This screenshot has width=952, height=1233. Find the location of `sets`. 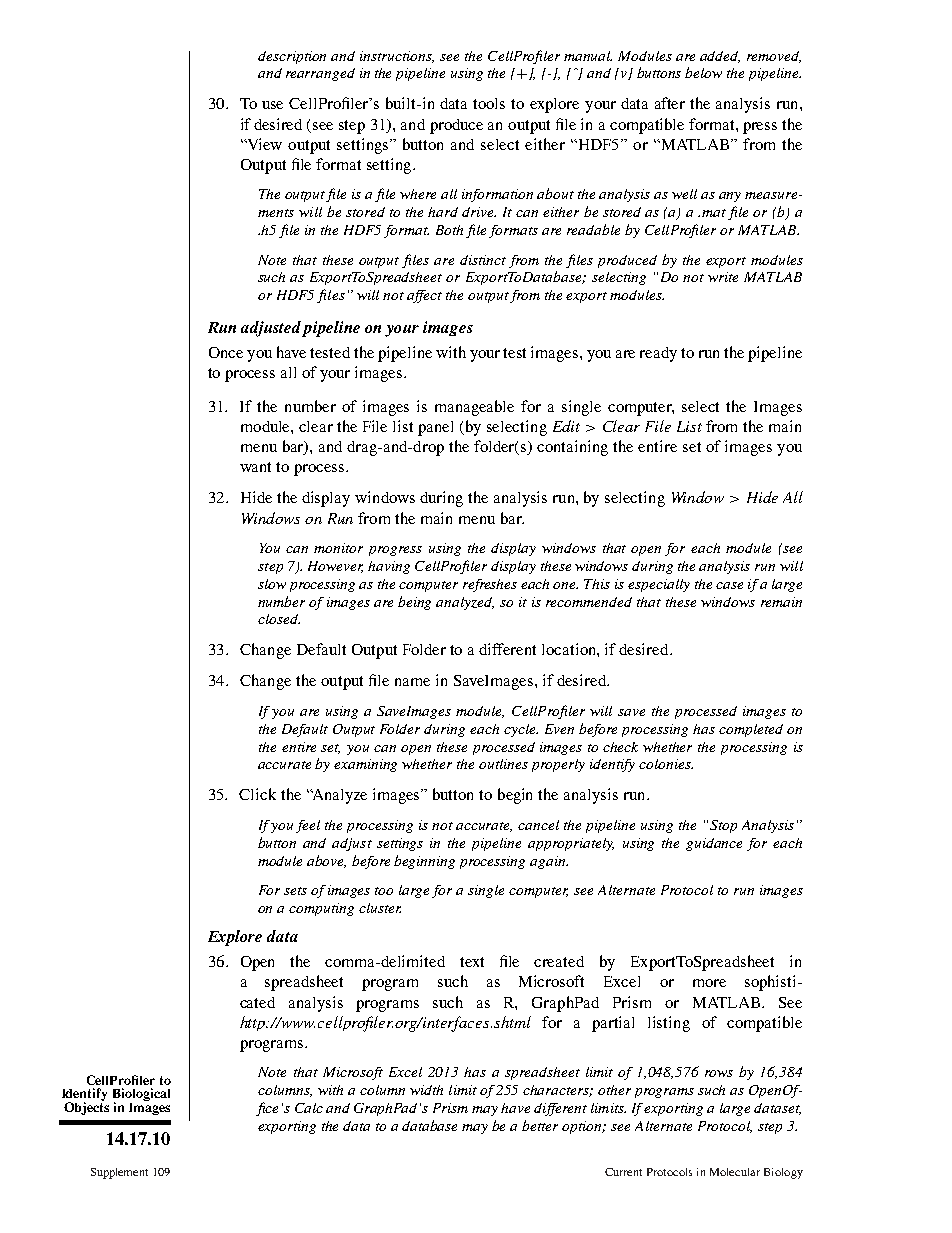

sets is located at coordinates (295, 891).
